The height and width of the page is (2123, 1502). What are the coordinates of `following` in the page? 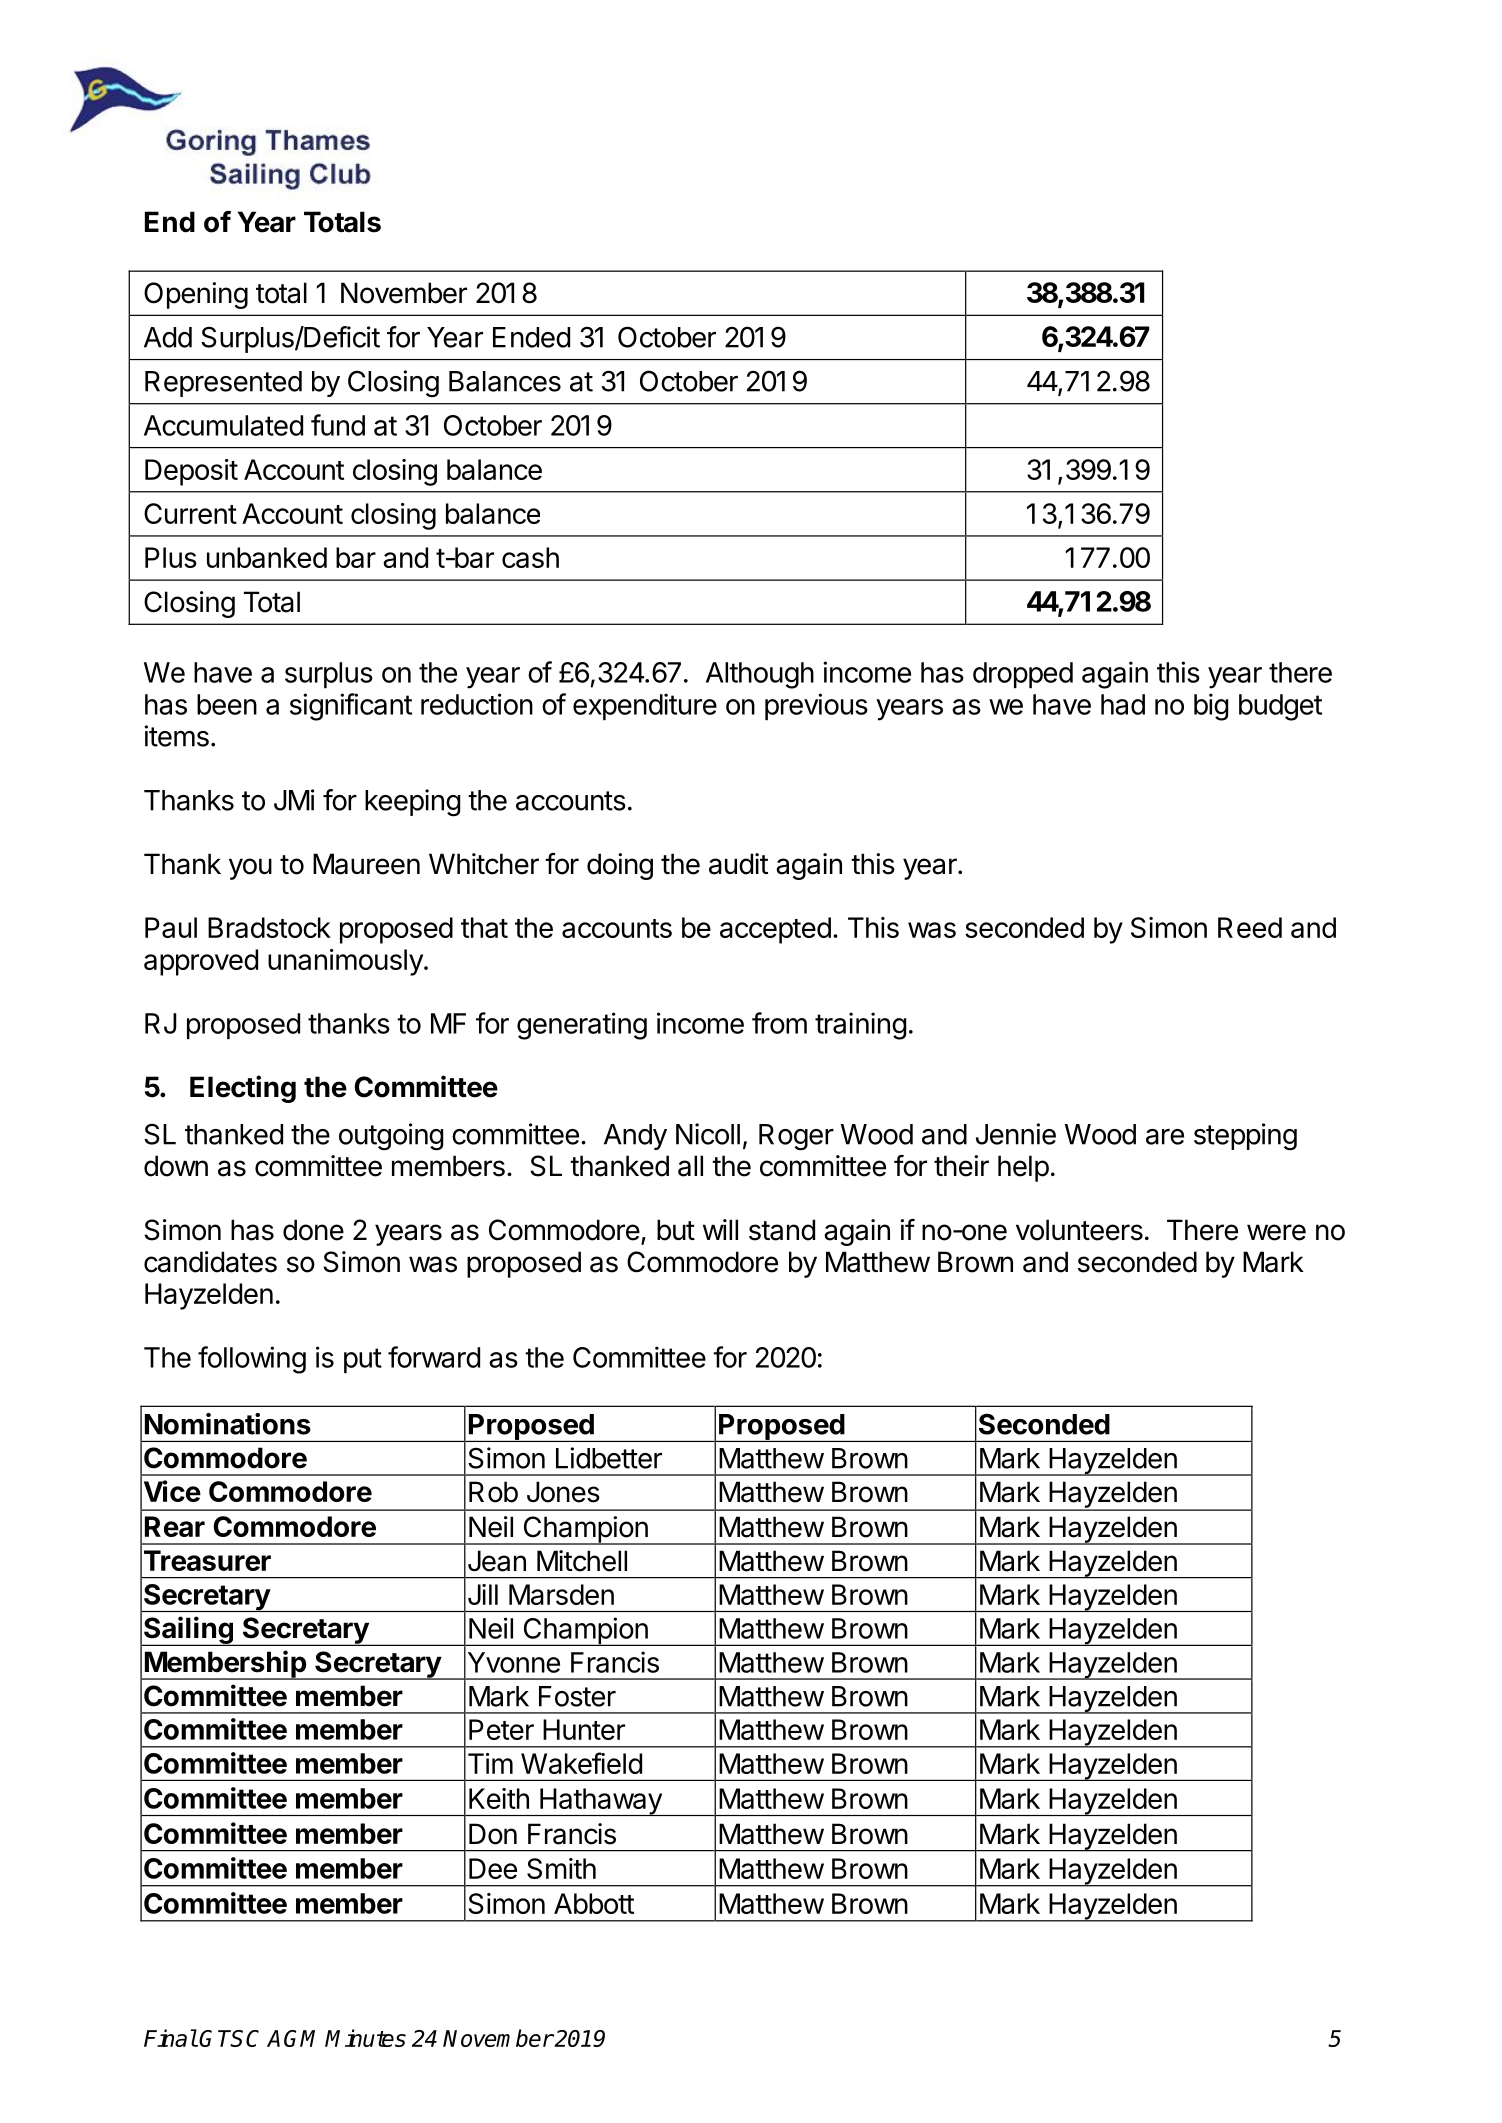 It's located at (252, 1360).
